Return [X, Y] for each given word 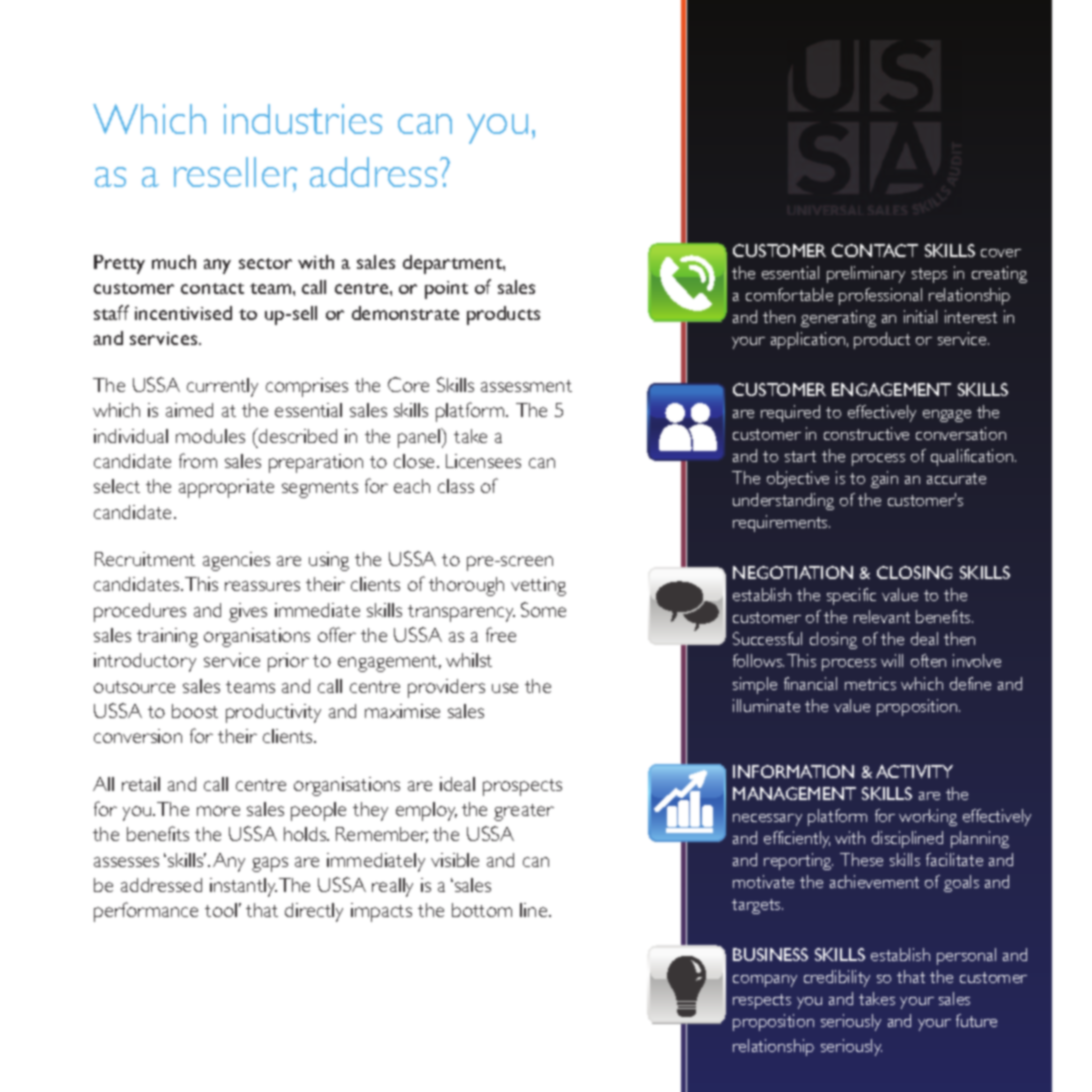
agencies [236, 561]
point [446, 290]
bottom [482, 910]
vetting [538, 586]
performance [146, 912]
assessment [526, 386]
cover [1001, 253]
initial [920, 316]
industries [303, 119]
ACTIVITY [914, 771]
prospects [522, 787]
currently [222, 387]
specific [851, 596]
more [218, 811]
